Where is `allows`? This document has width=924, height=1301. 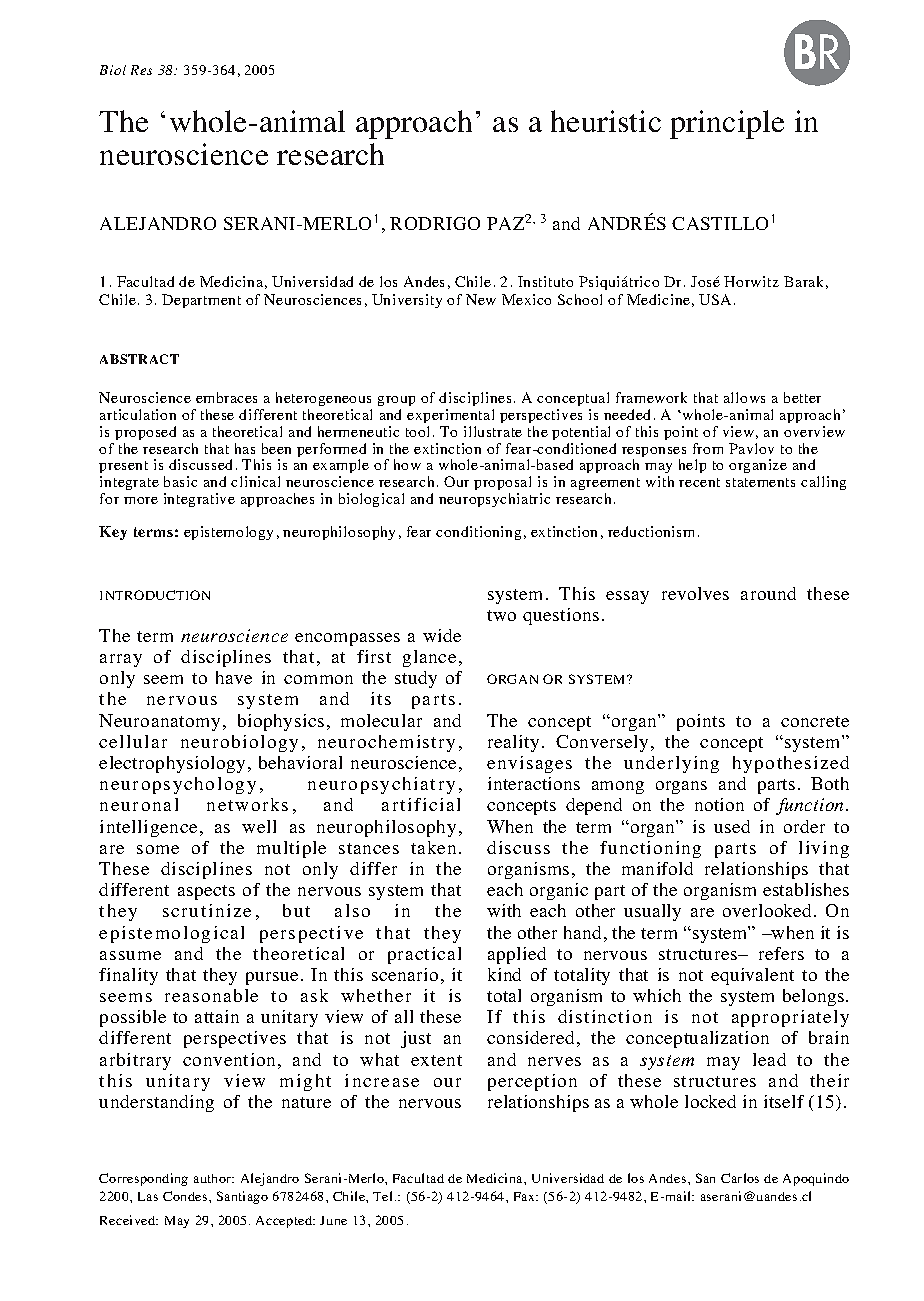
allows is located at coordinates (744, 397).
